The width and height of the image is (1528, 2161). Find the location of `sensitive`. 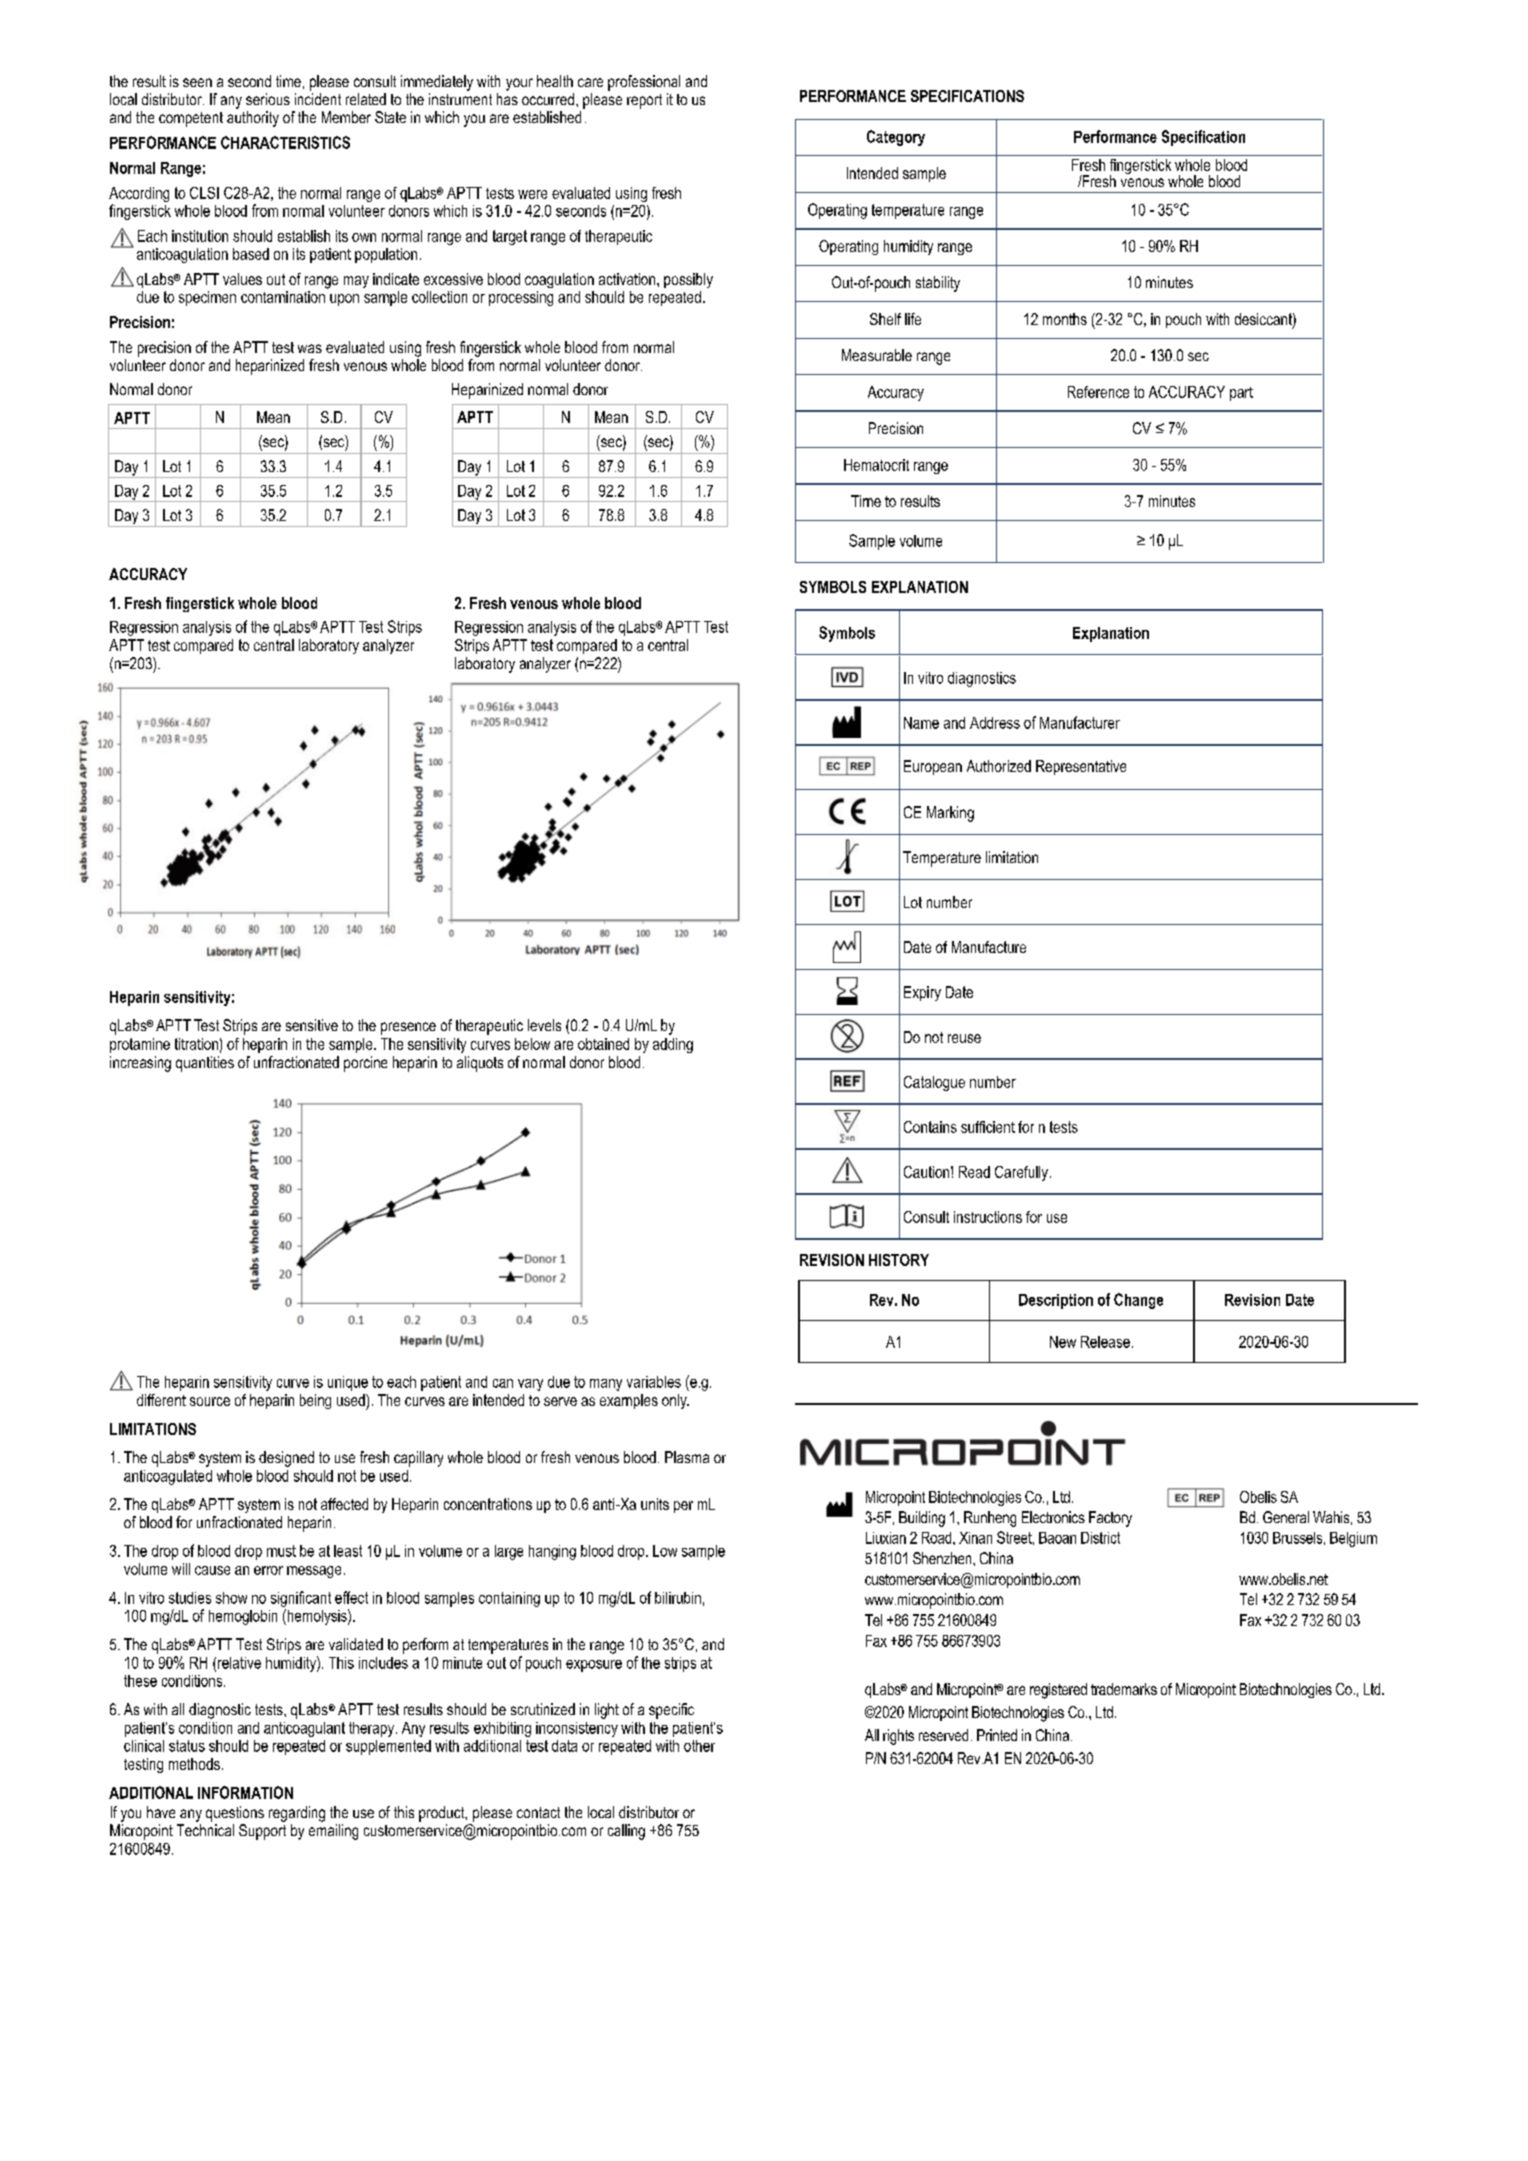

sensitive is located at coordinates (312, 1025).
